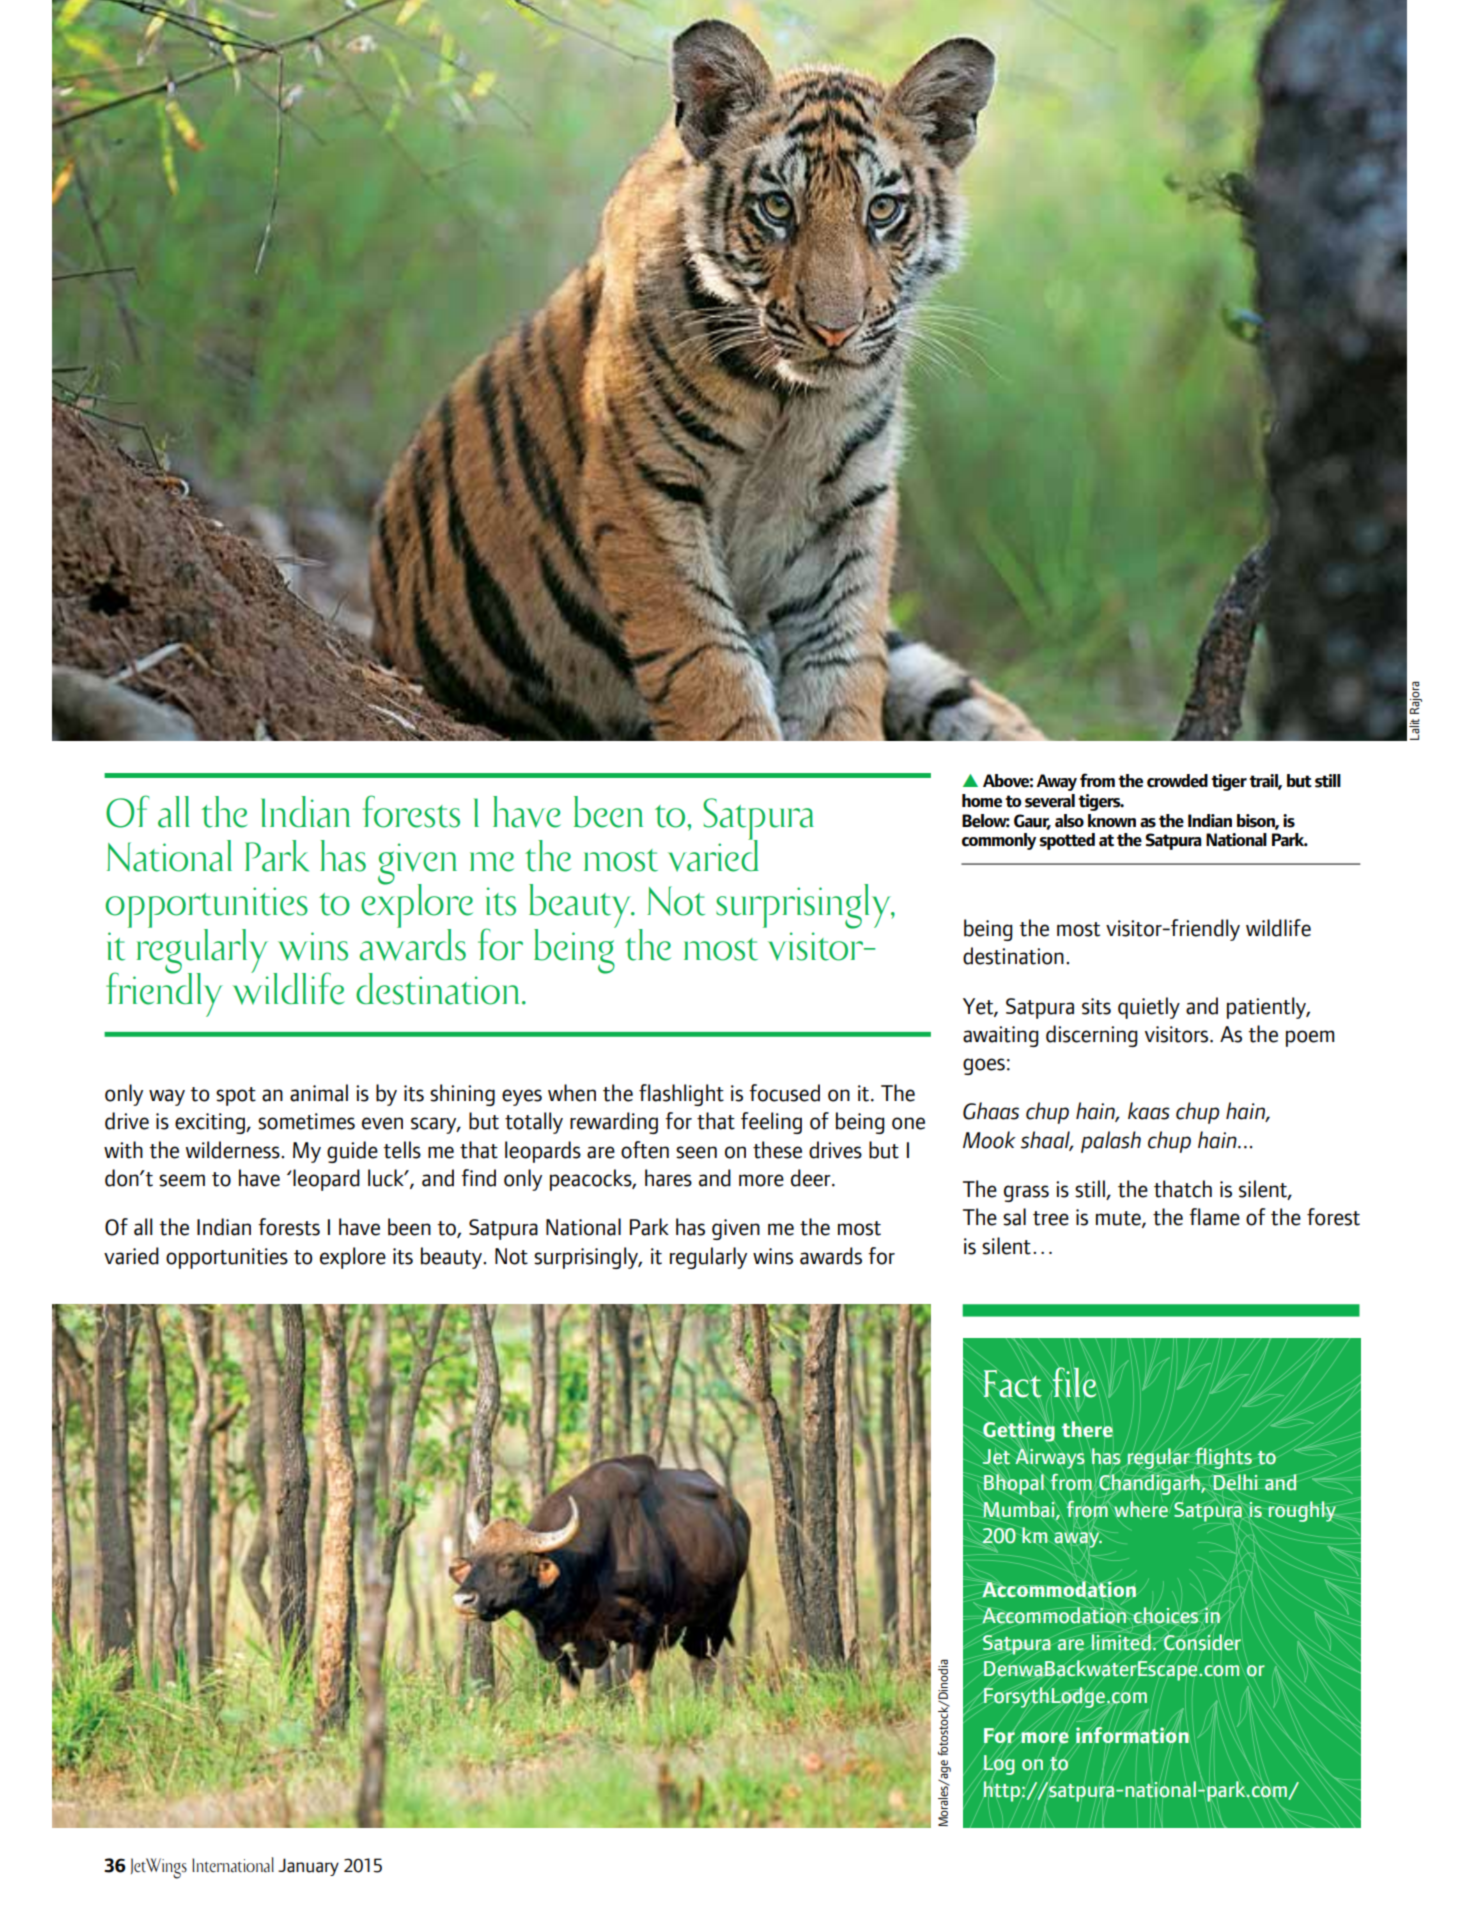  Describe the element at coordinates (1112, 820) in the image. I see `known` at that location.
